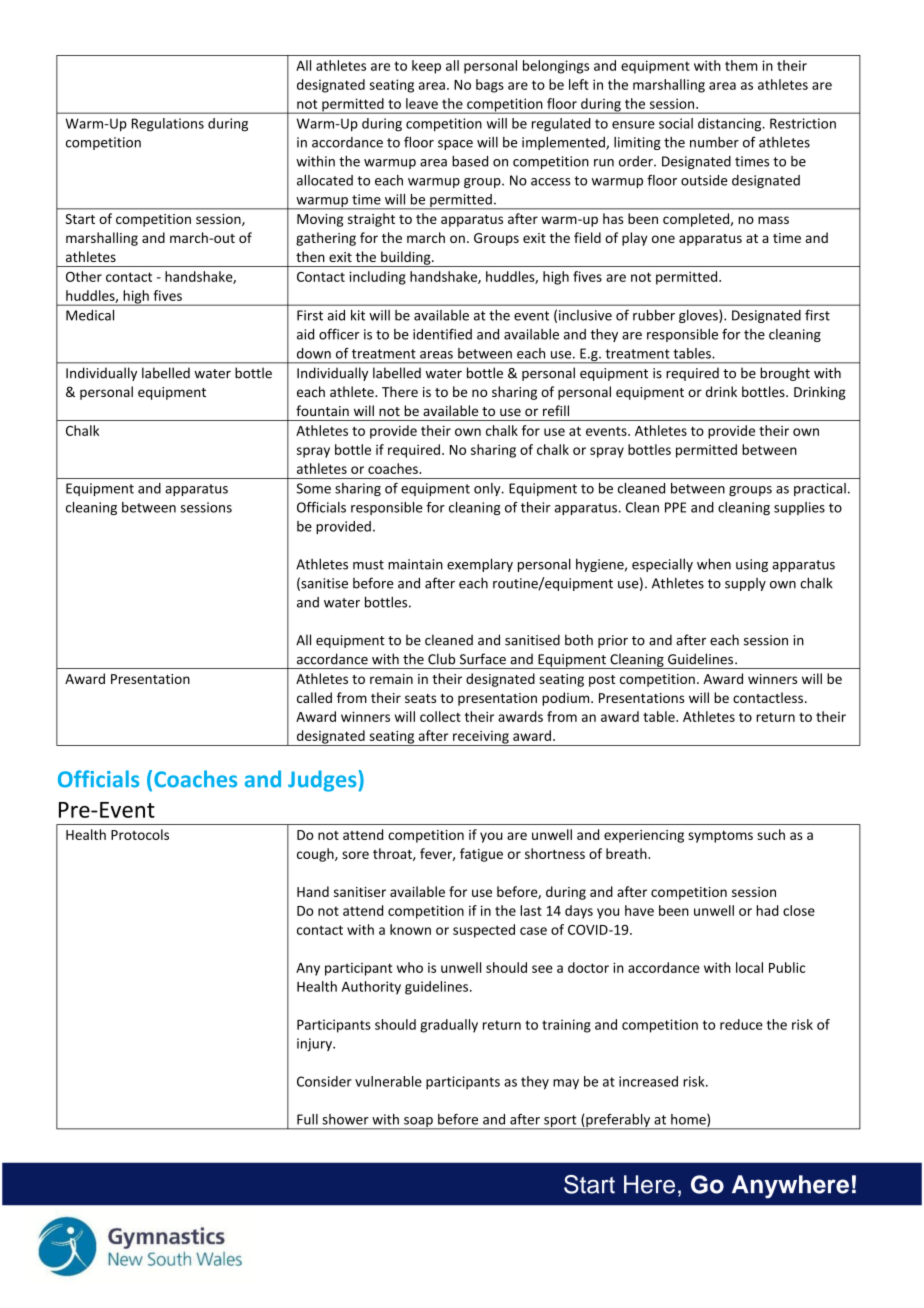 Image resolution: width=924 pixels, height=1308 pixels. I want to click on Regulations, so click(168, 125).
